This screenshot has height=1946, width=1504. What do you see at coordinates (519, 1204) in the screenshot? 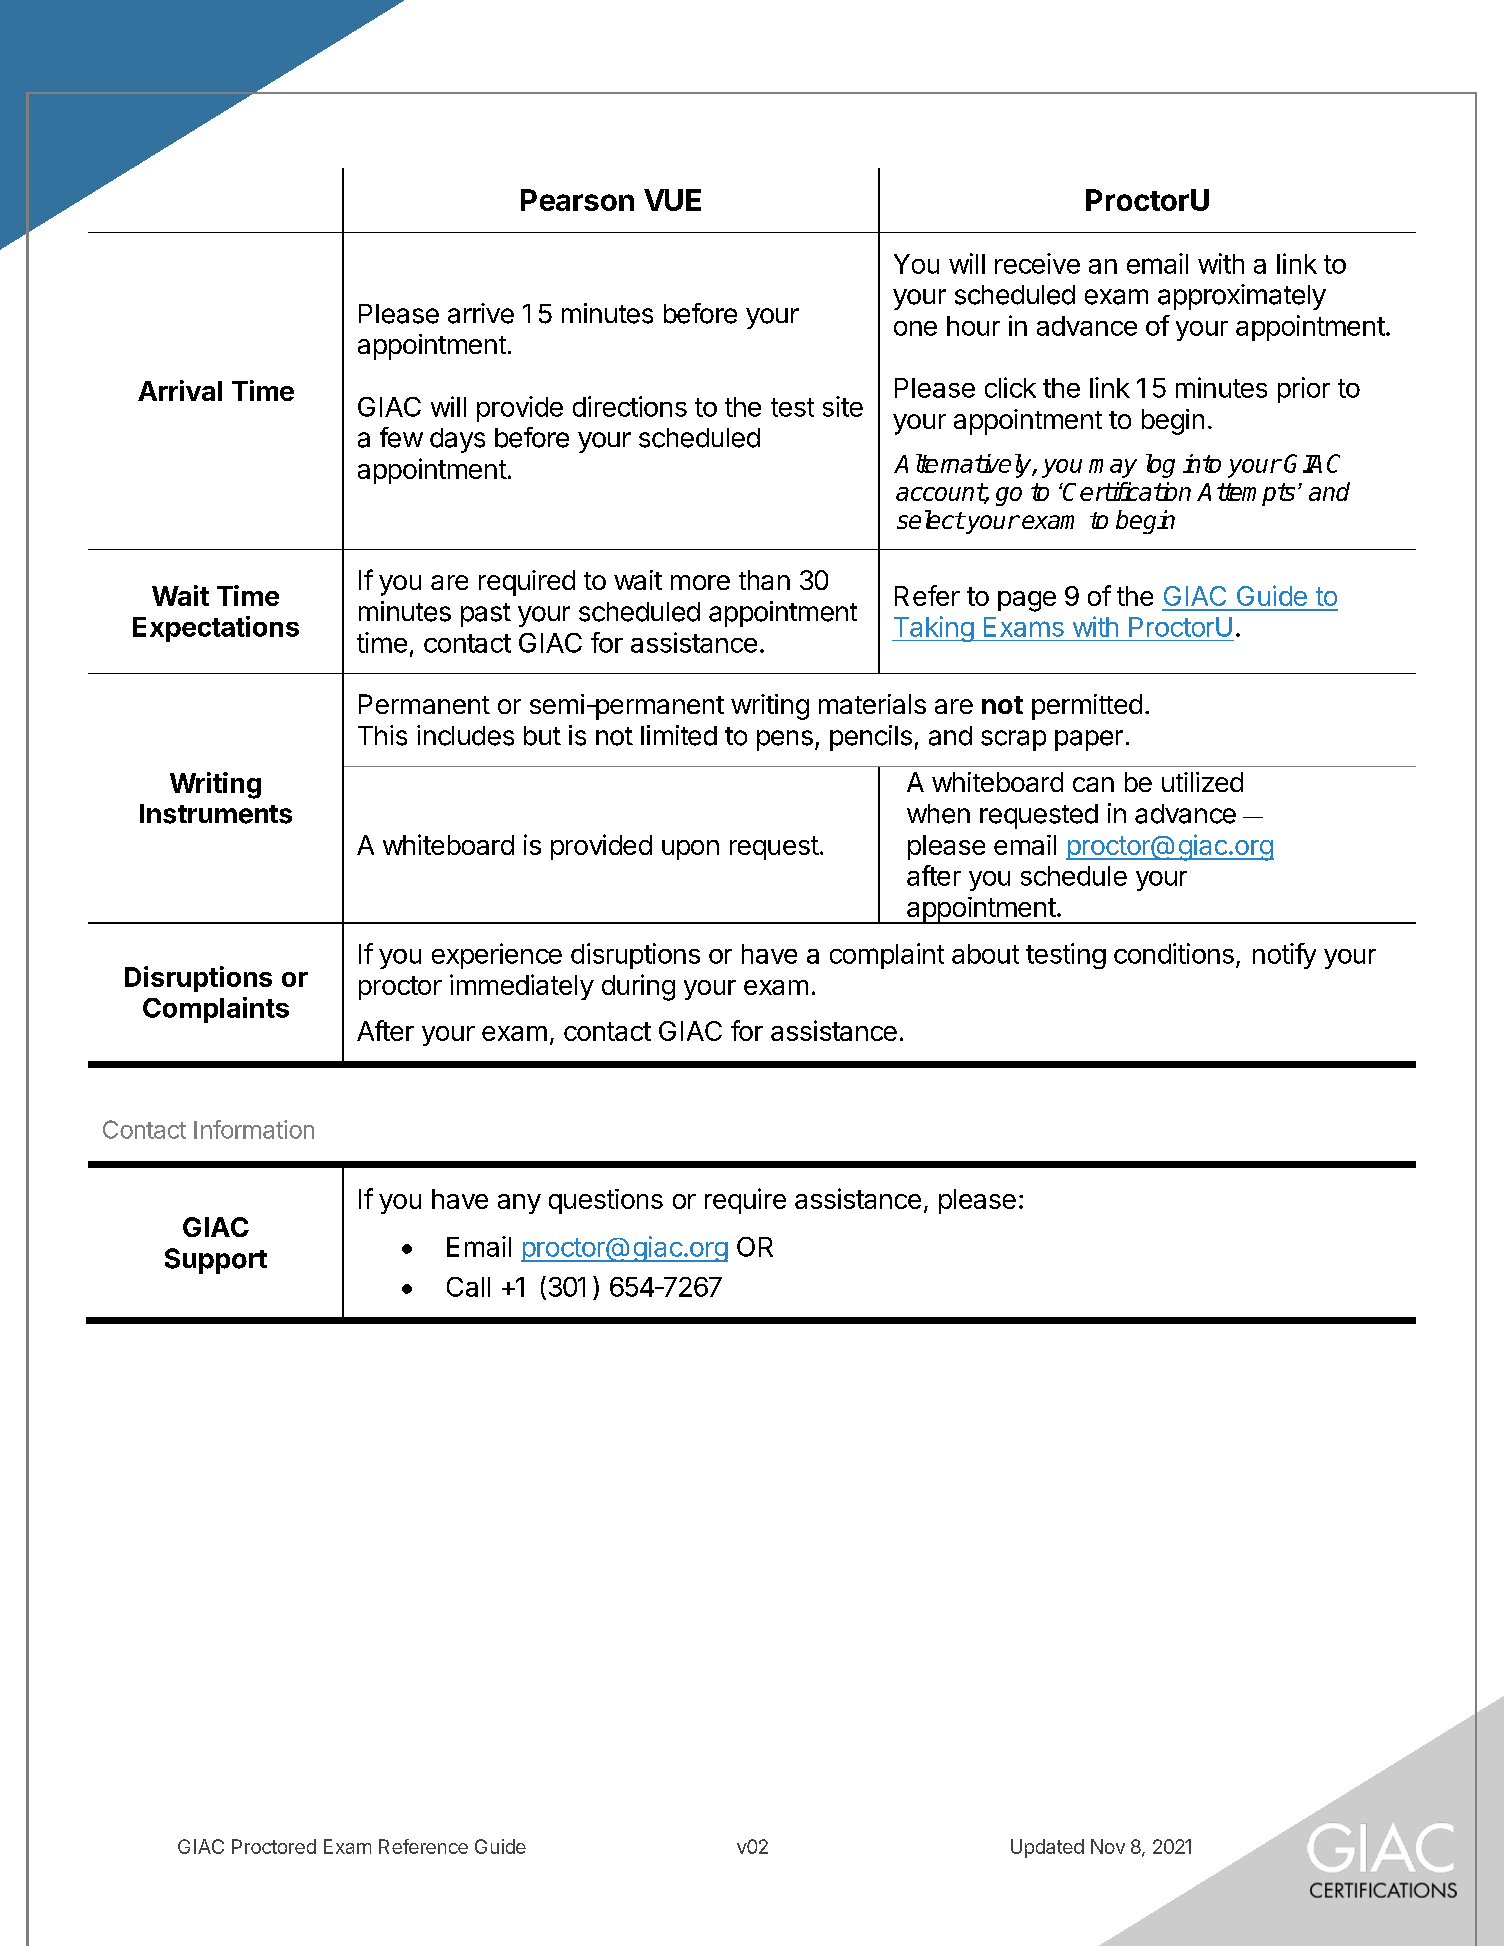
I see `any` at bounding box center [519, 1204].
